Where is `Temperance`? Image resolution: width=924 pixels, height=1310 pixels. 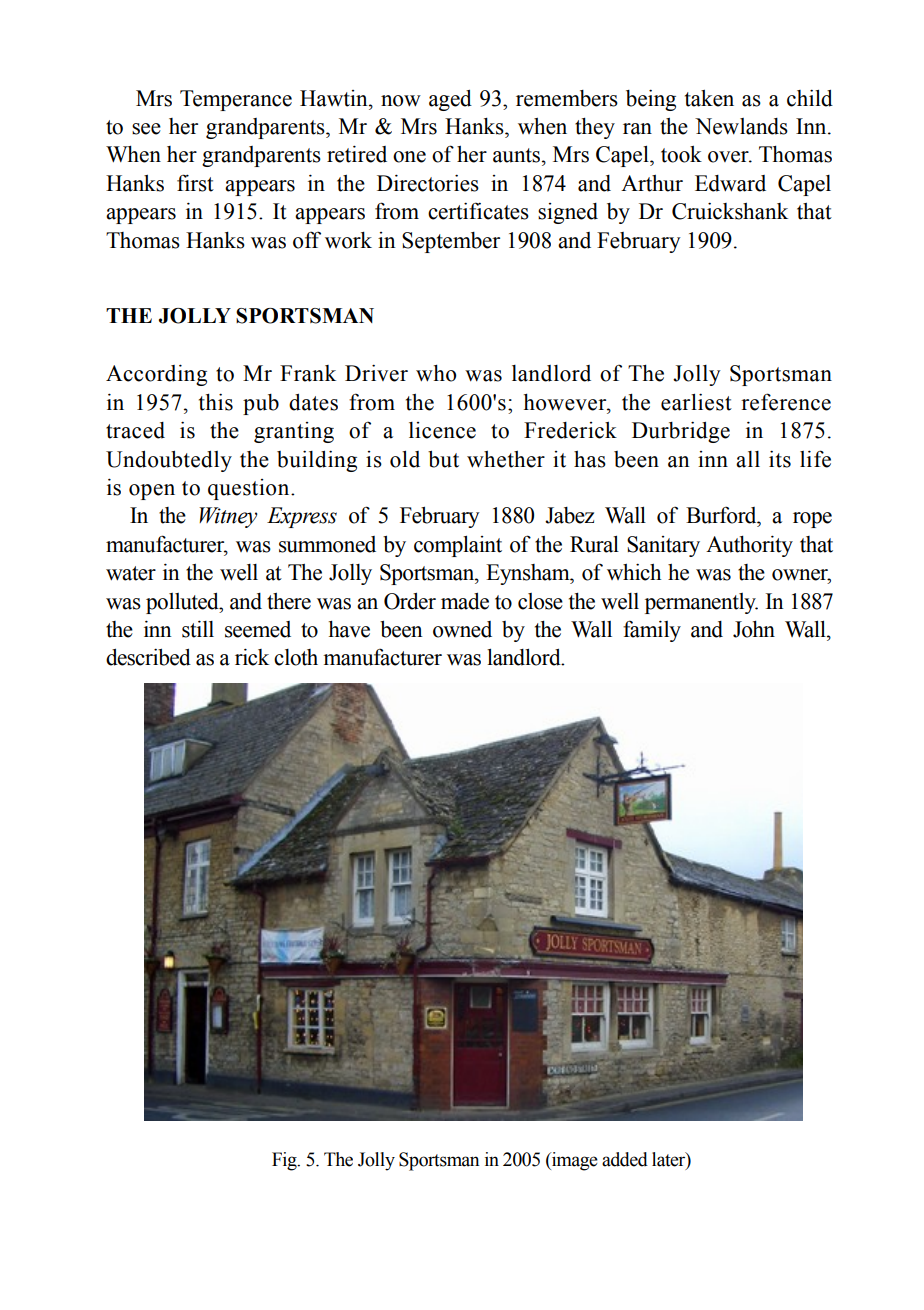
Temperance is located at coordinates (236, 100).
